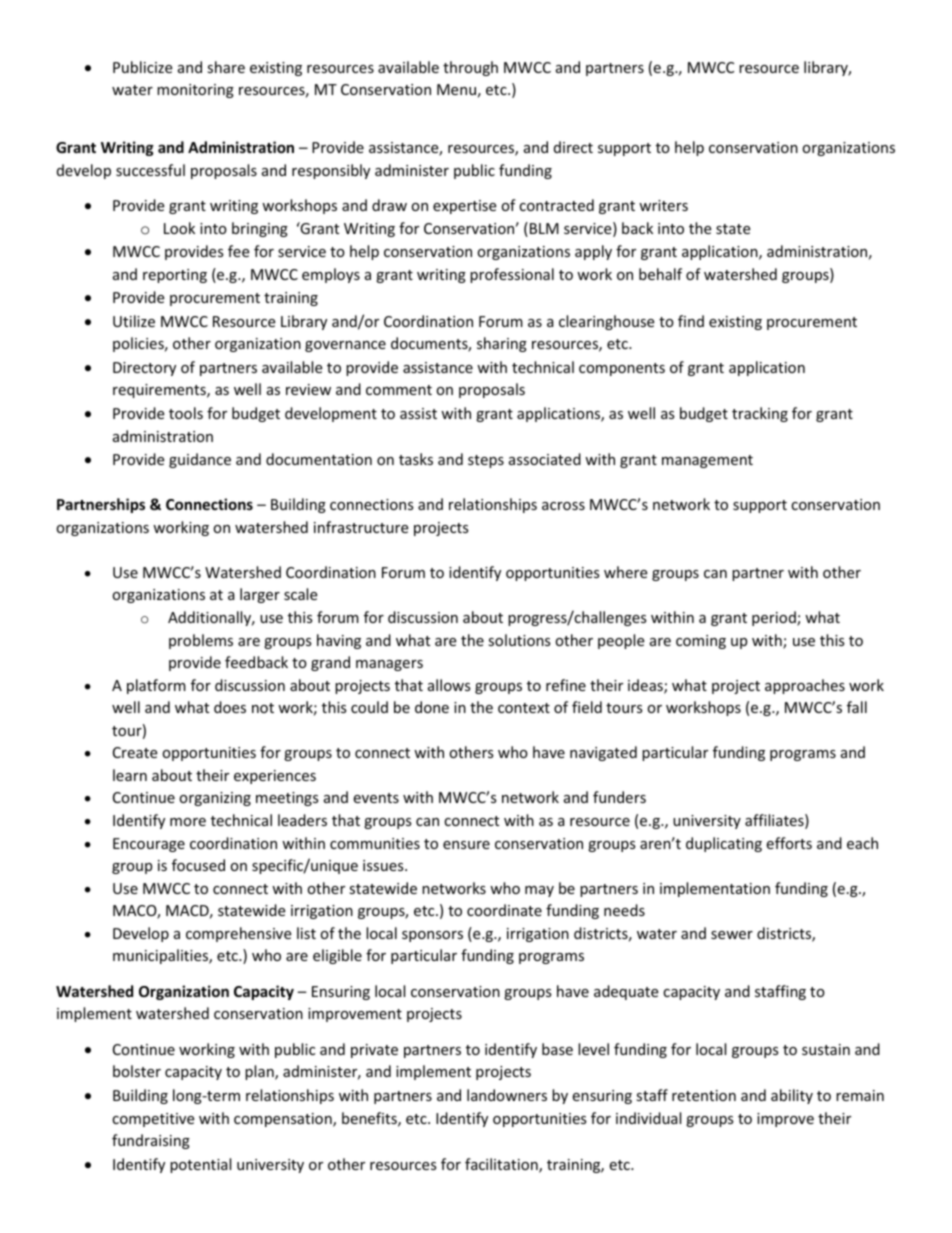 The width and height of the document is (952, 1233). What do you see at coordinates (200, 1165) in the document?
I see `potential` at bounding box center [200, 1165].
